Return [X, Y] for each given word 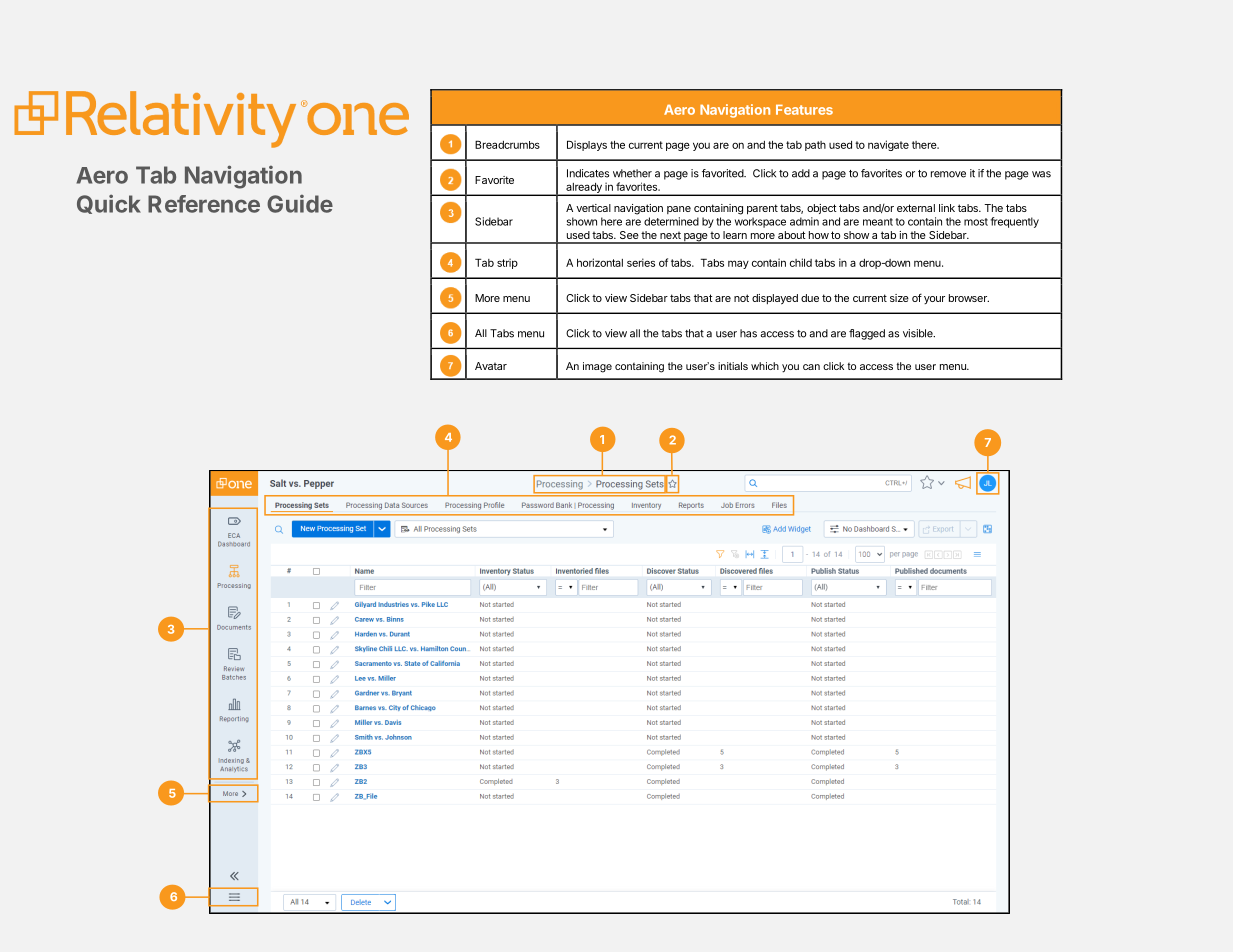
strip [507, 263]
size [899, 298]
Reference [204, 204]
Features [804, 109]
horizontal [600, 262]
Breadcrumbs [507, 144]
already [584, 189]
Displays [587, 145]
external [916, 208]
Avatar [491, 366]
